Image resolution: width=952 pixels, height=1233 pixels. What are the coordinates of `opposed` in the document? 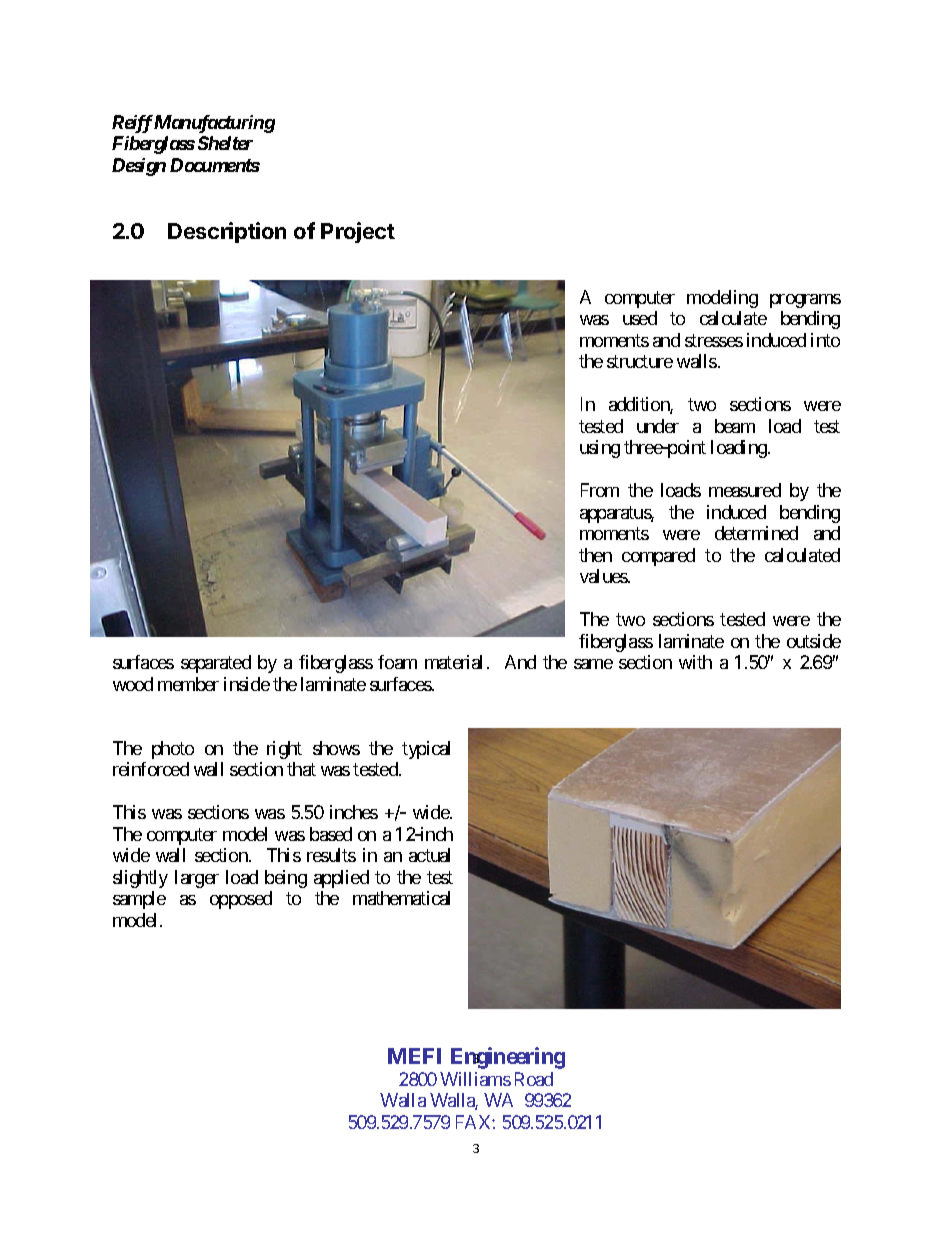 It's located at (241, 900).
